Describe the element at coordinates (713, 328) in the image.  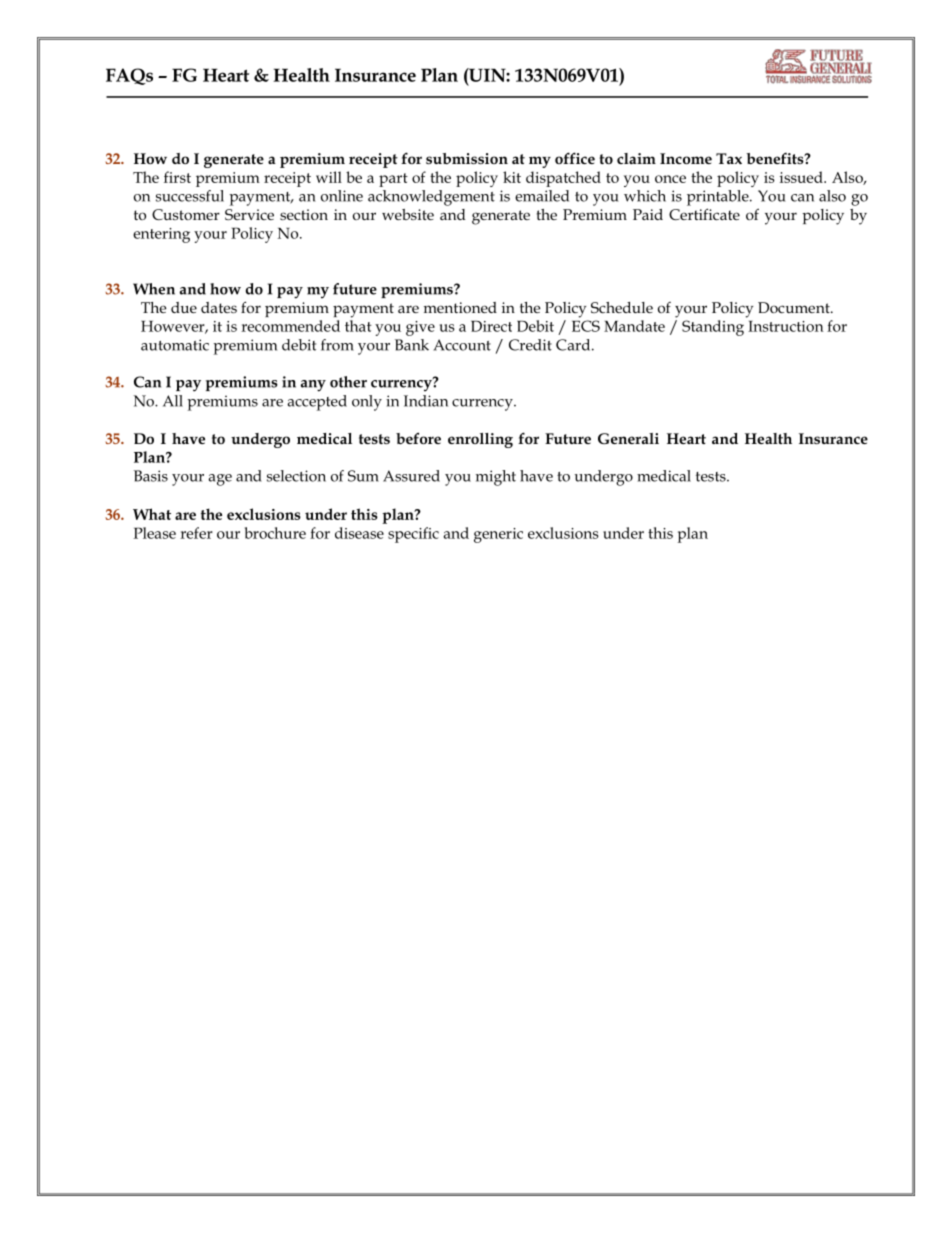
I see `Standing` at that location.
